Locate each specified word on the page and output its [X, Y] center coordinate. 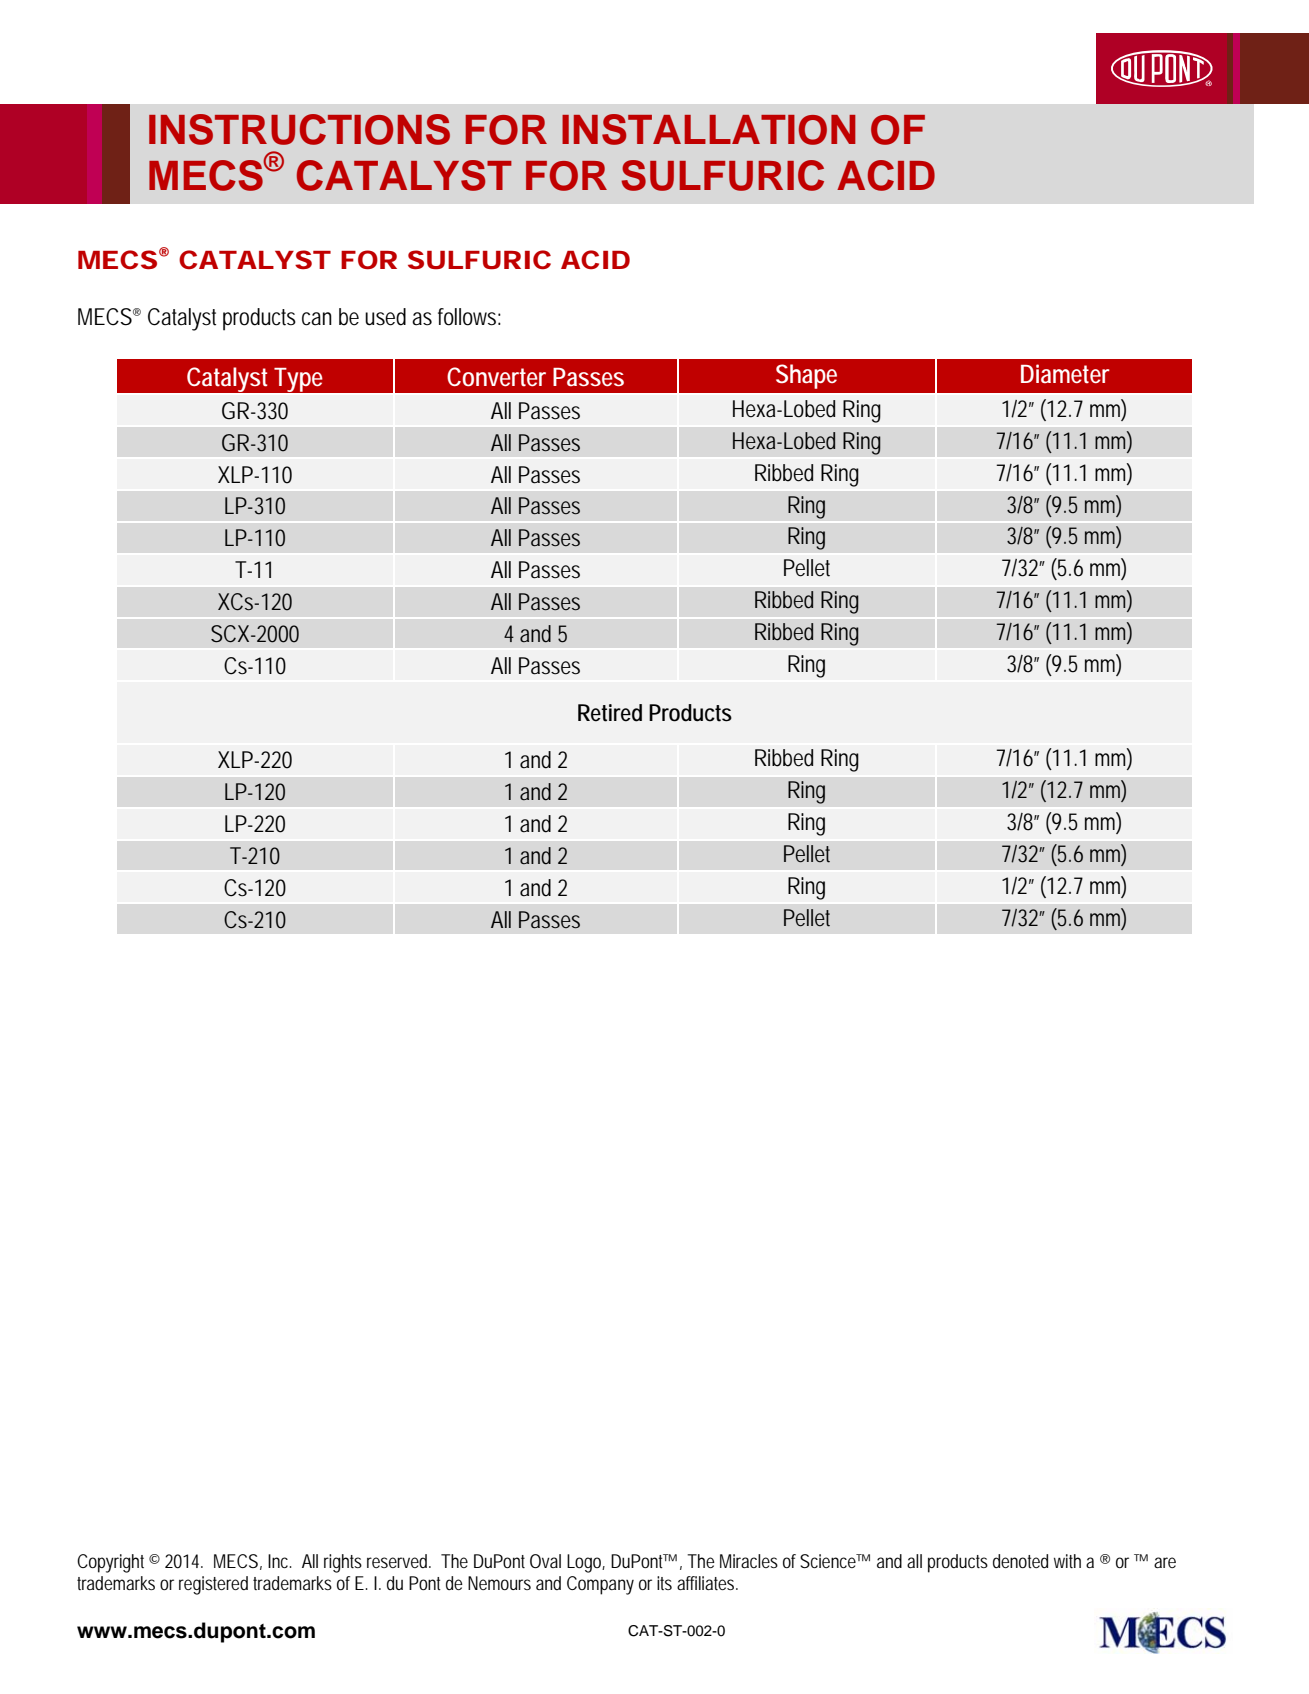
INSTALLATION [709, 129]
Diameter [1065, 374]
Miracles [749, 1561]
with [1067, 1561]
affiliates [707, 1583]
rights [343, 1563]
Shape [806, 376]
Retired [610, 713]
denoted [1020, 1561]
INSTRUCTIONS [299, 129]
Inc [280, 1561]
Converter [496, 377]
